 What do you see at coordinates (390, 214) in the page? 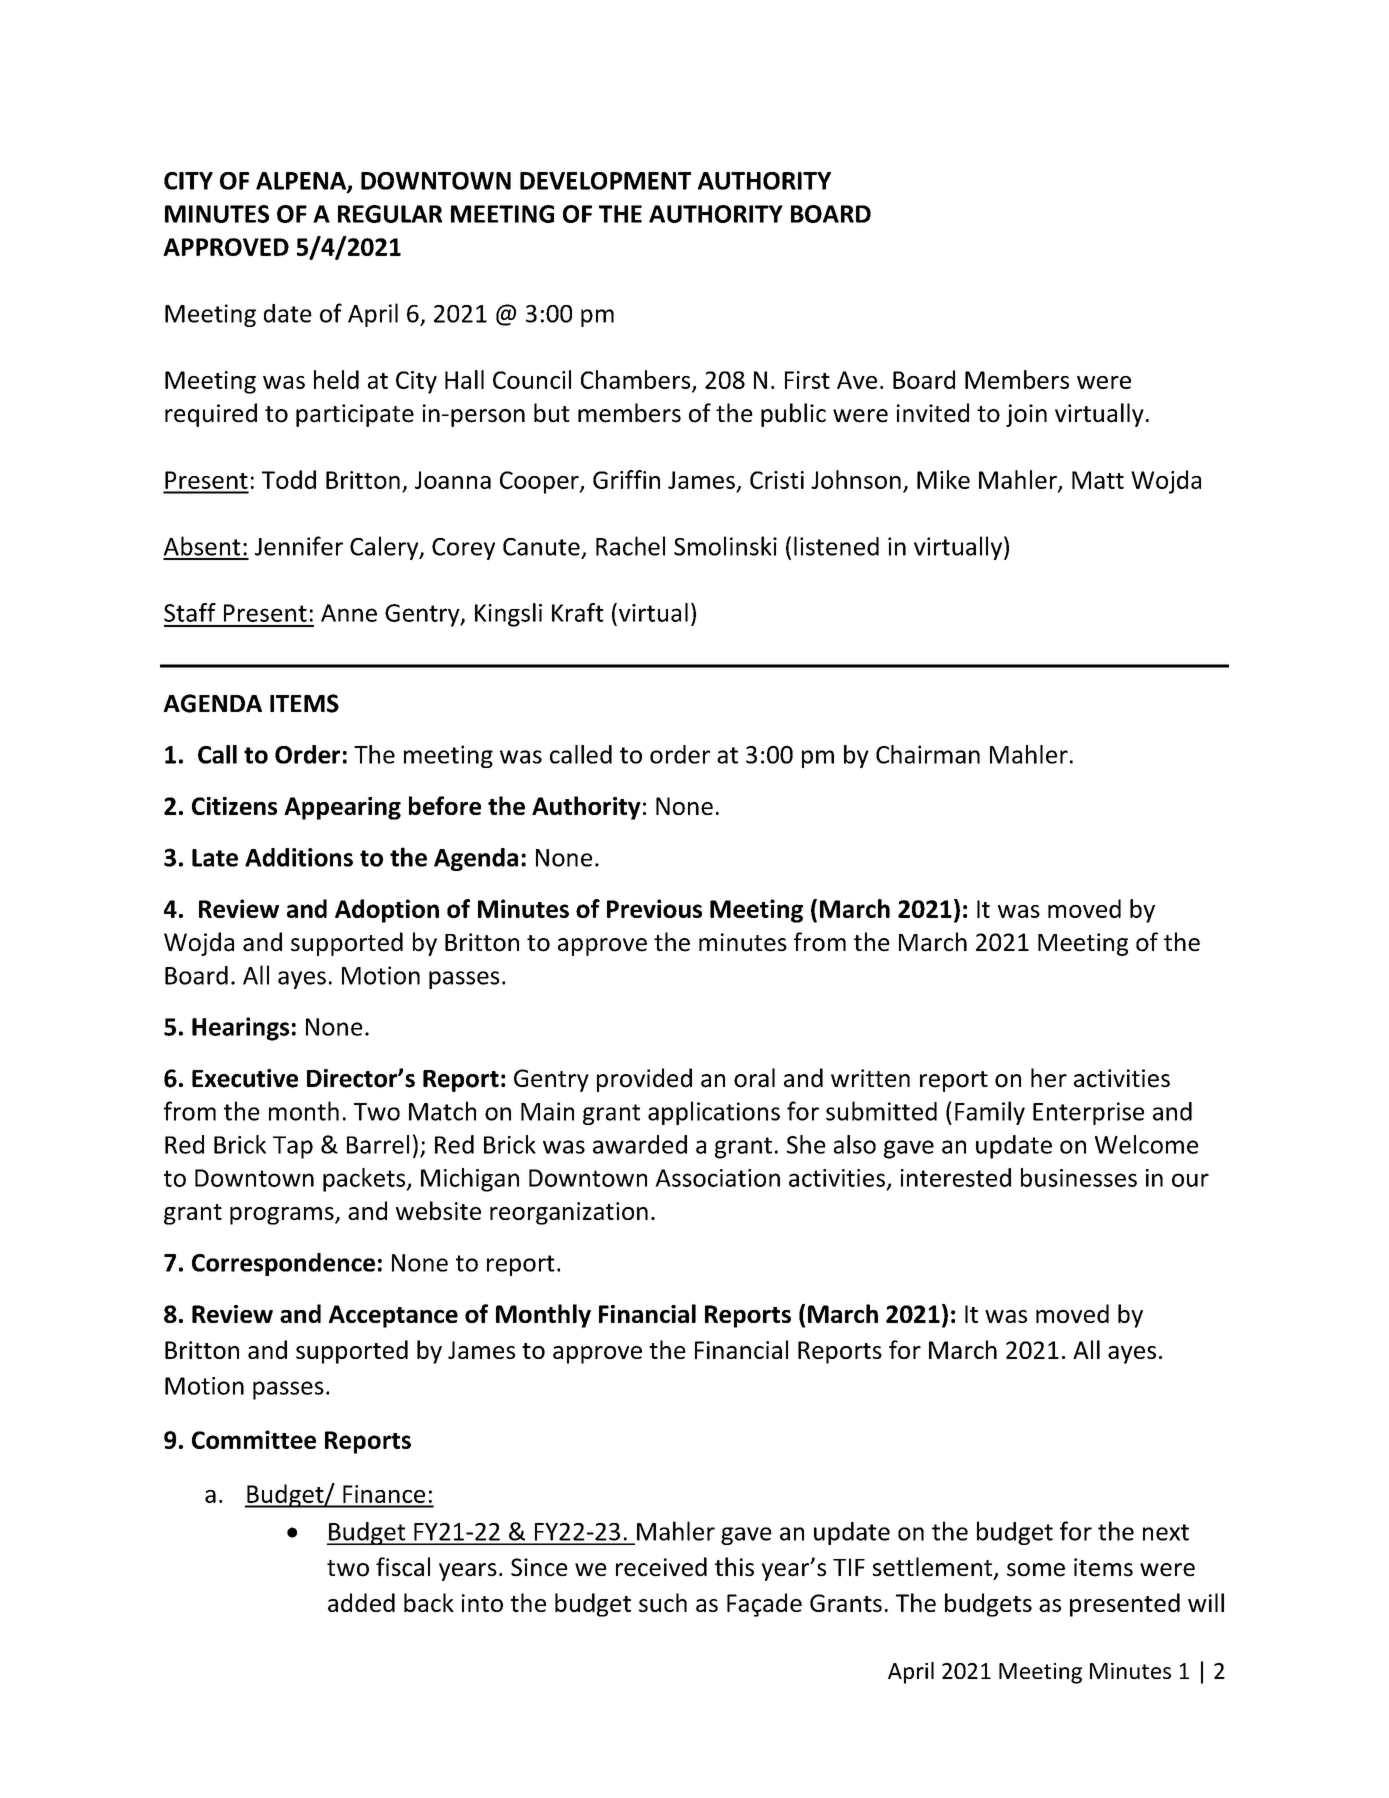
I see `REGULAR` at bounding box center [390, 214].
